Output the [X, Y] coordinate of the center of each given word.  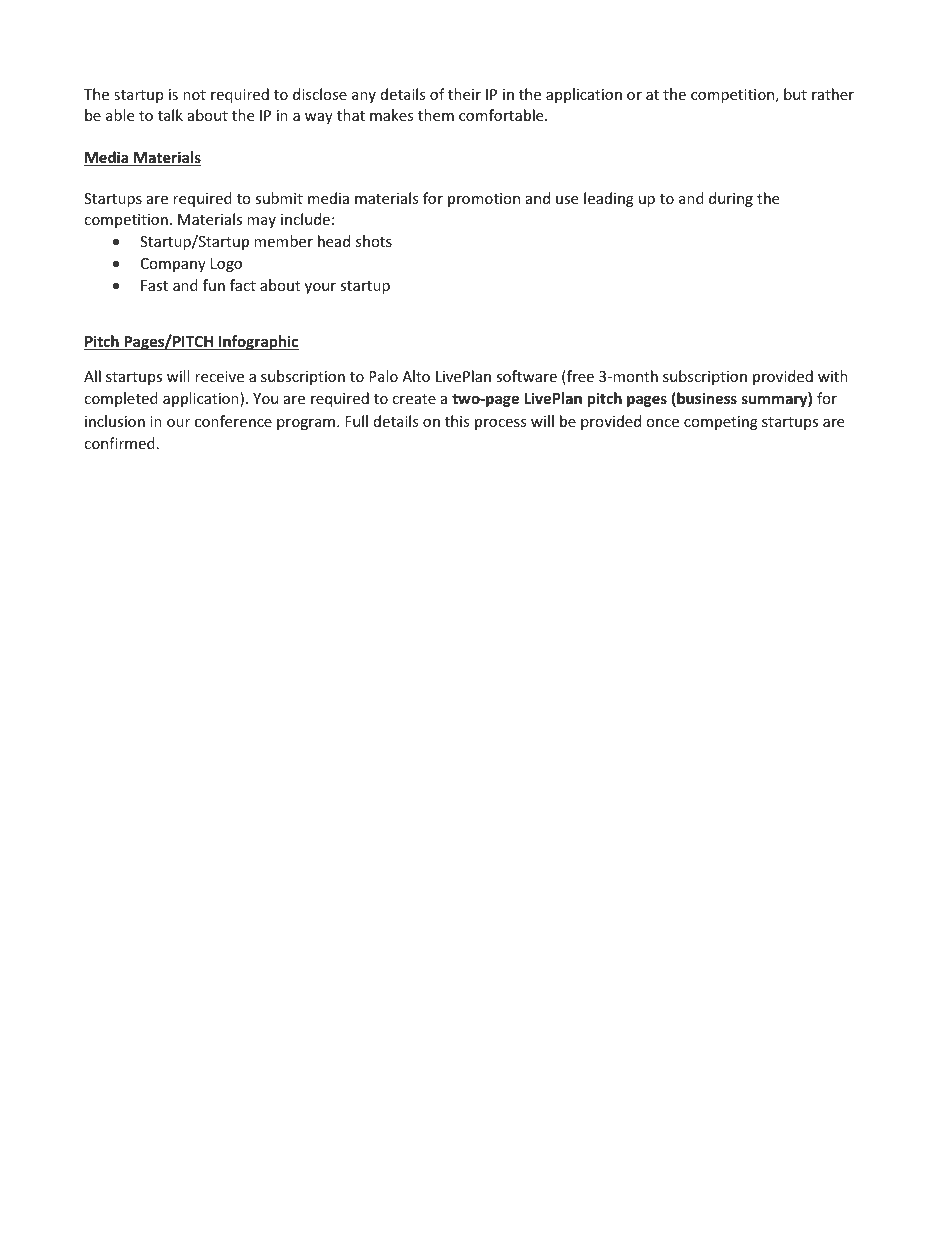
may [261, 222]
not [194, 95]
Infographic [258, 342]
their [464, 94]
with [833, 376]
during [731, 199]
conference [233, 421]
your [320, 288]
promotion [484, 200]
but [795, 94]
